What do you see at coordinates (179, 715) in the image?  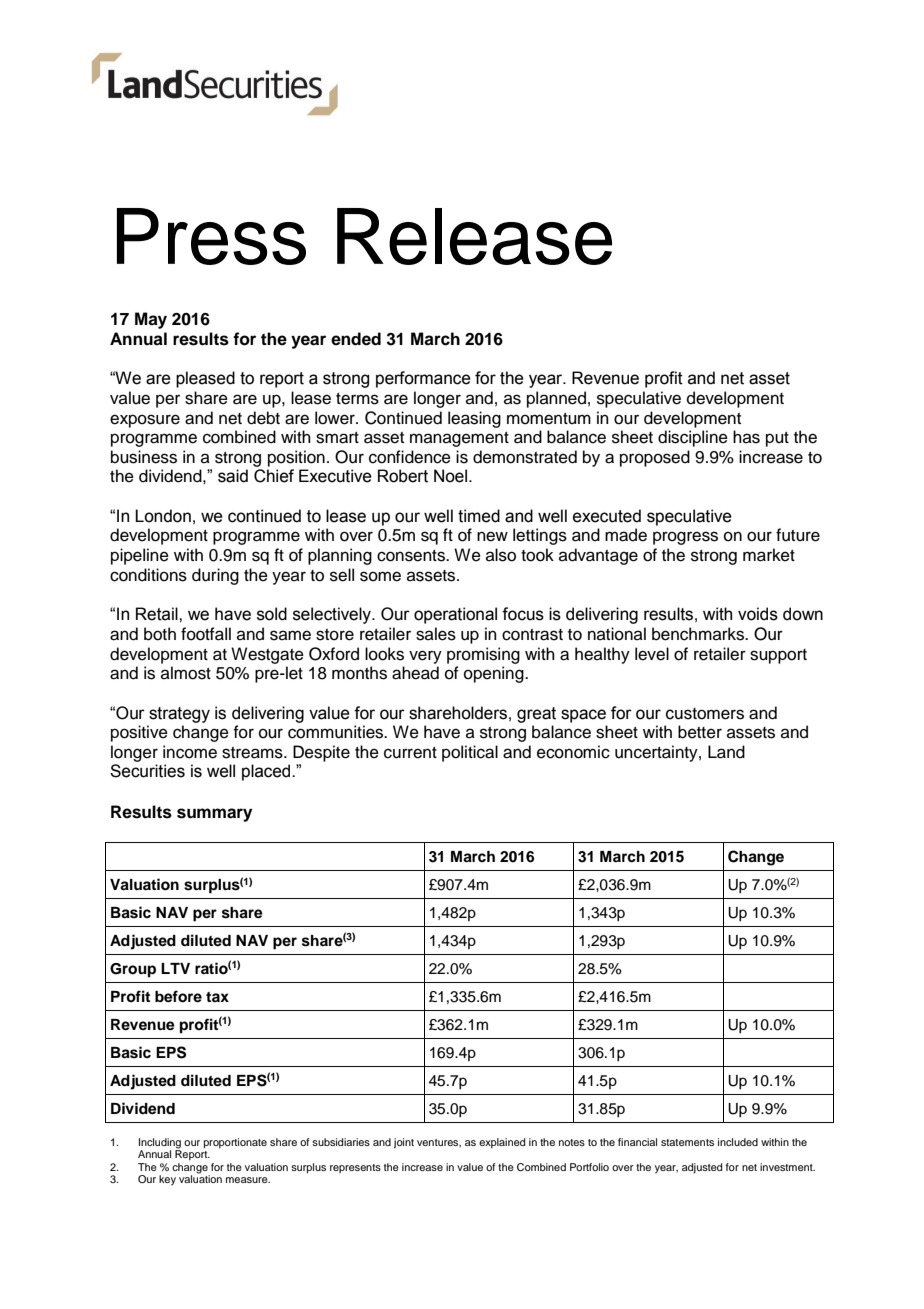 I see `strategy` at bounding box center [179, 715].
